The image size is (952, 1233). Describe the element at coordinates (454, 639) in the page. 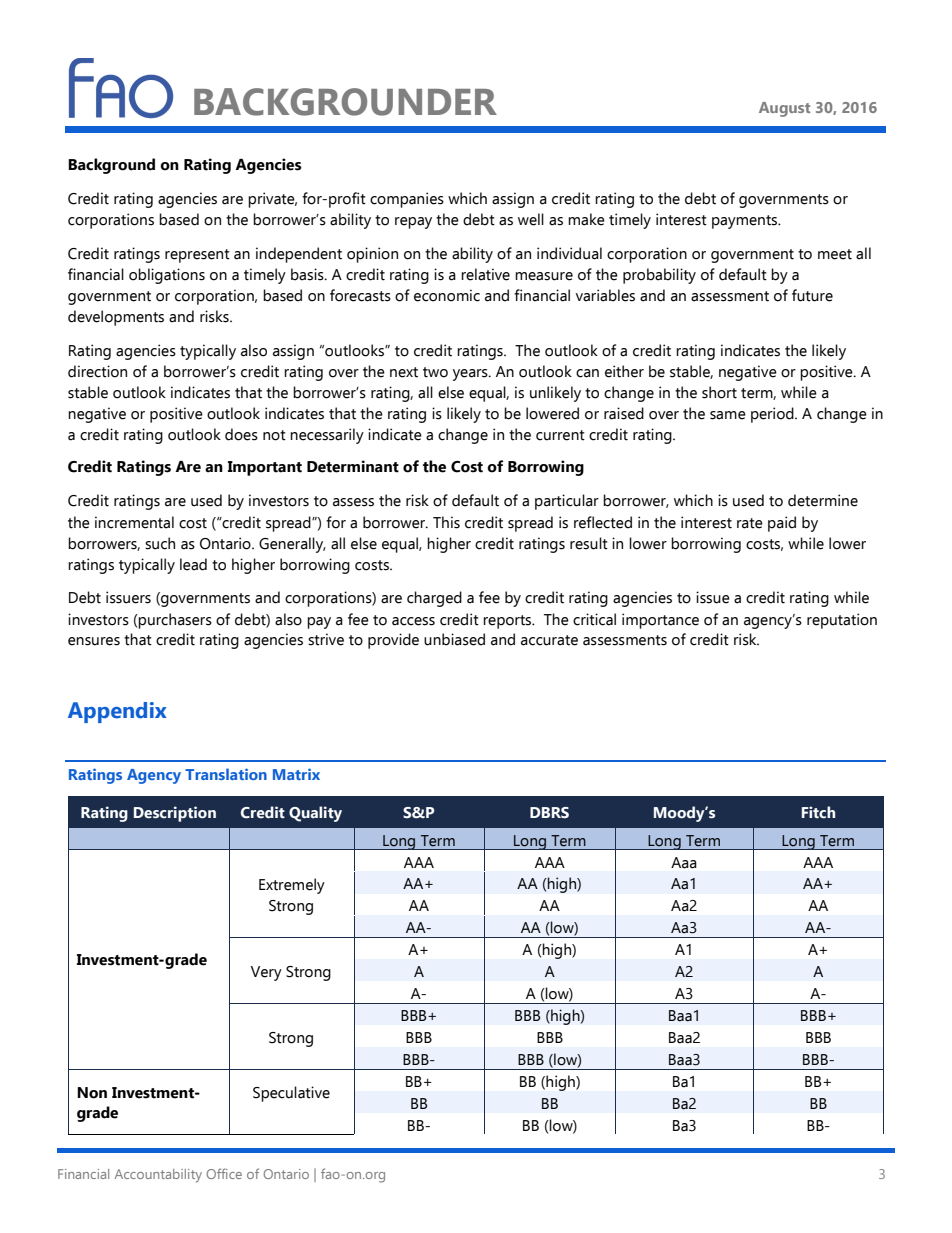

I see `unbiased` at that location.
